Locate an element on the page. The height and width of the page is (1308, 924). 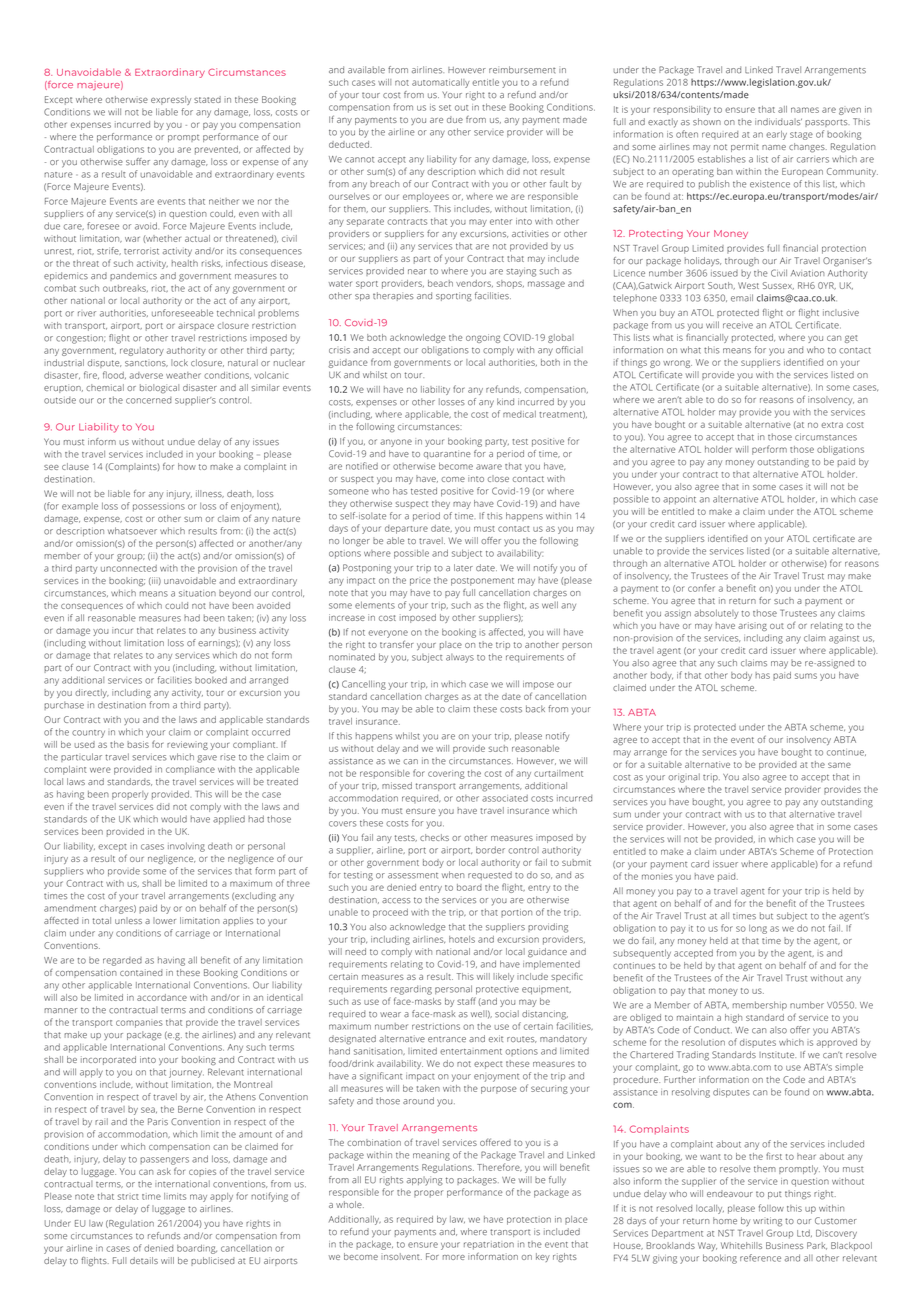
individuals is located at coordinates (778, 122).
